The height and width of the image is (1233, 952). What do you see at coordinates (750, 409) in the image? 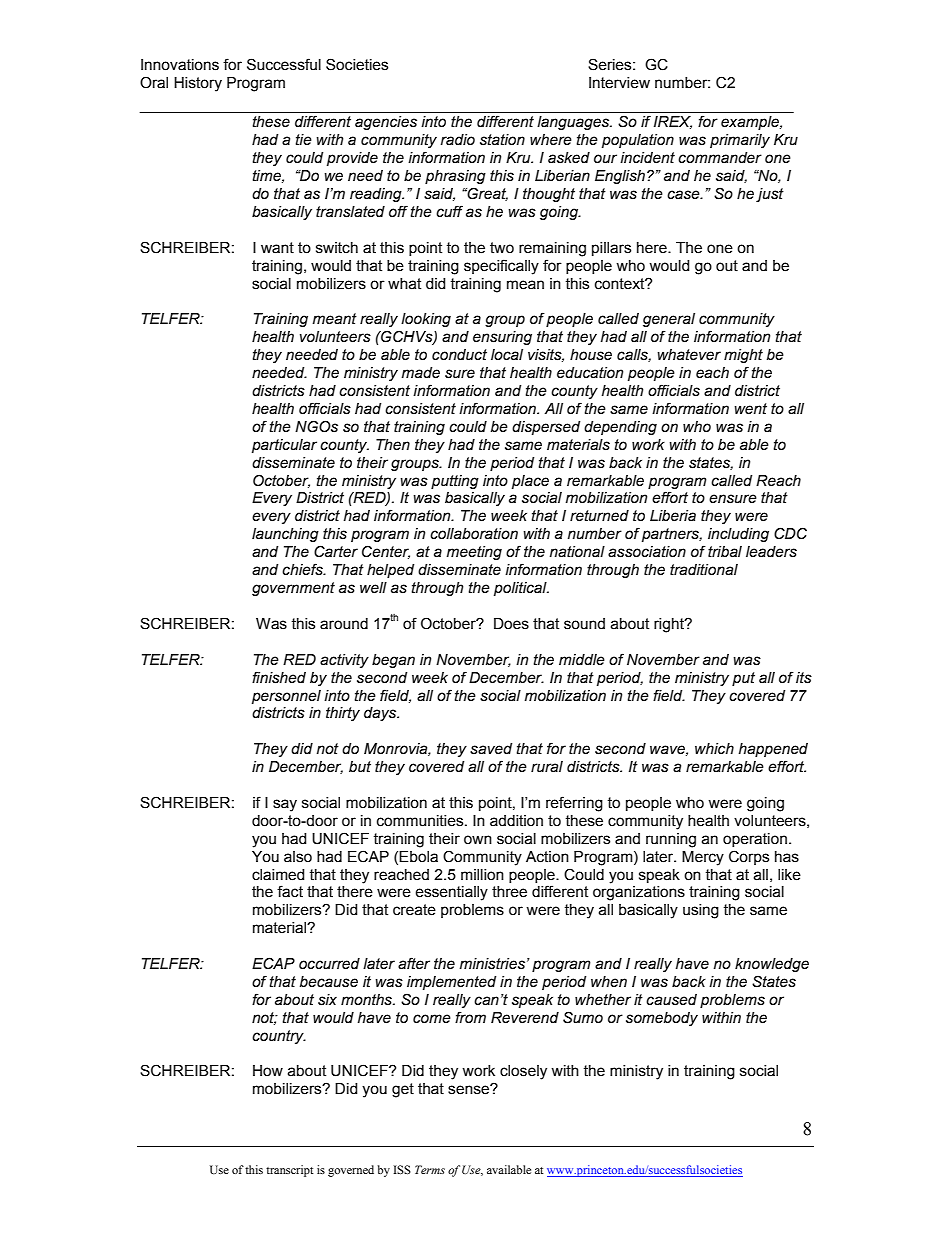
I see `went` at bounding box center [750, 409].
